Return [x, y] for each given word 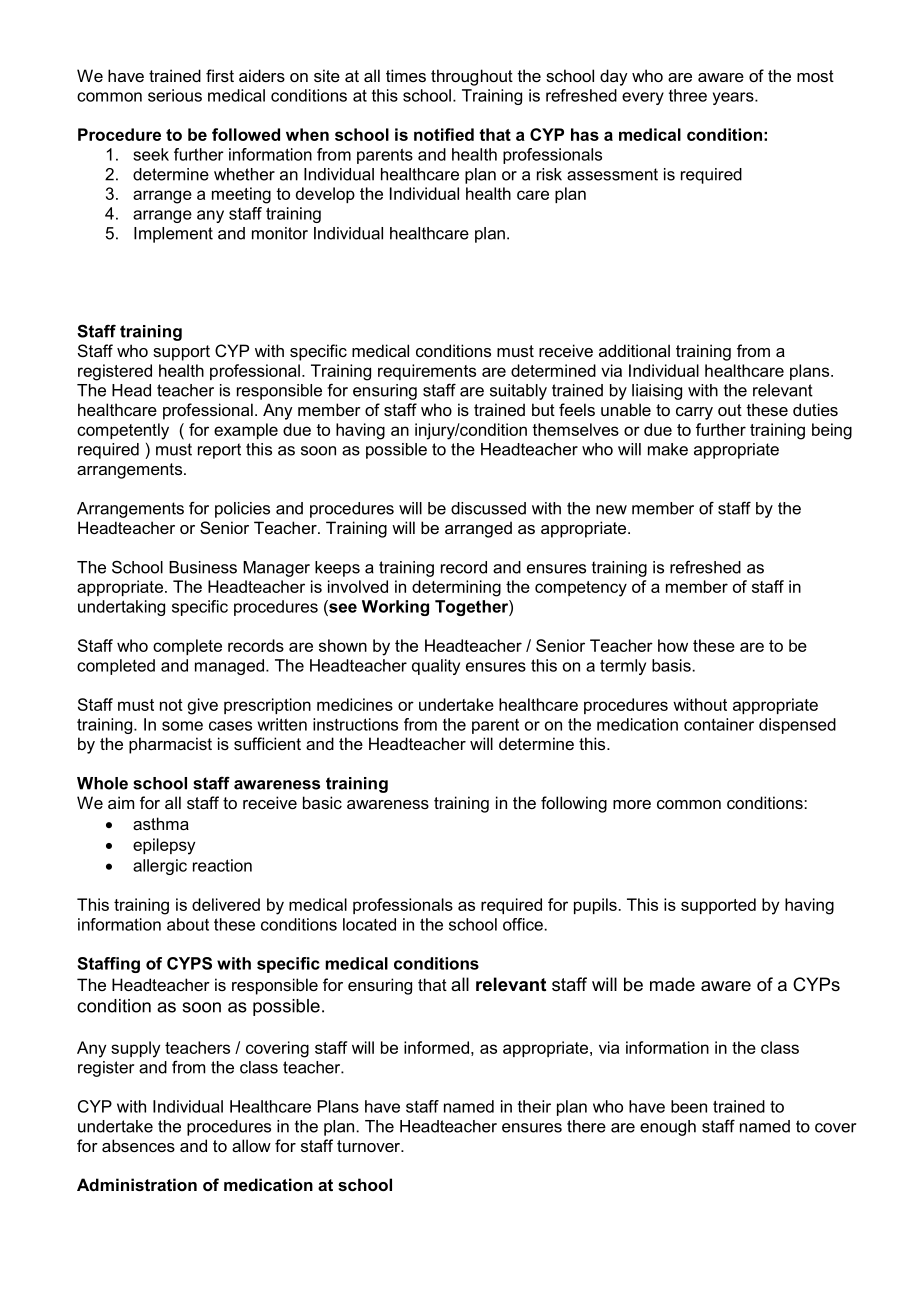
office [523, 924]
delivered [226, 904]
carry [694, 413]
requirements [427, 372]
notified [444, 134]
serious [175, 95]
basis [671, 665]
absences [138, 1145]
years [734, 98]
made [672, 984]
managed [229, 667]
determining [456, 588]
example [246, 431]
